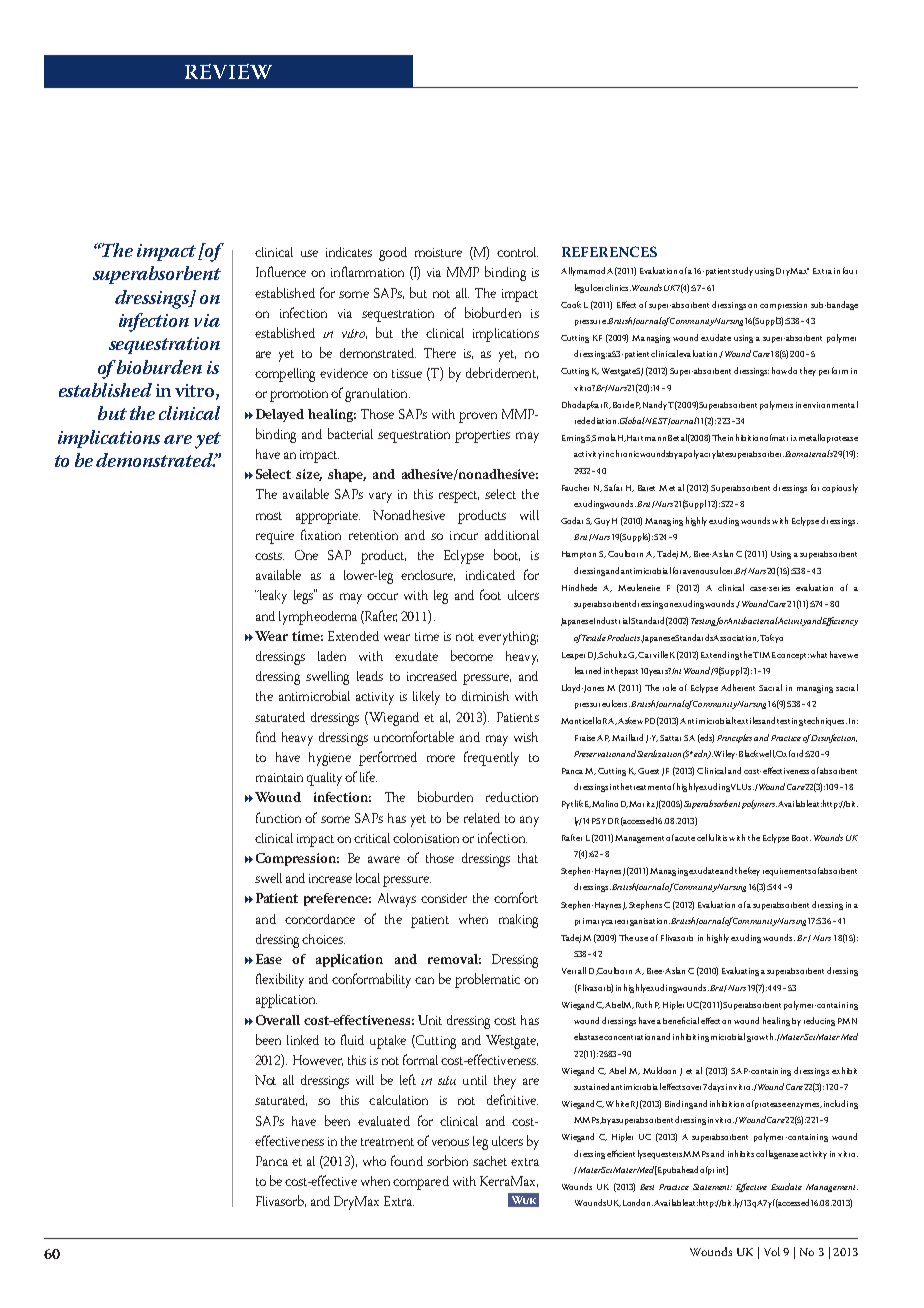  Describe the element at coordinates (754, 871) in the screenshot. I see `key` at that location.
